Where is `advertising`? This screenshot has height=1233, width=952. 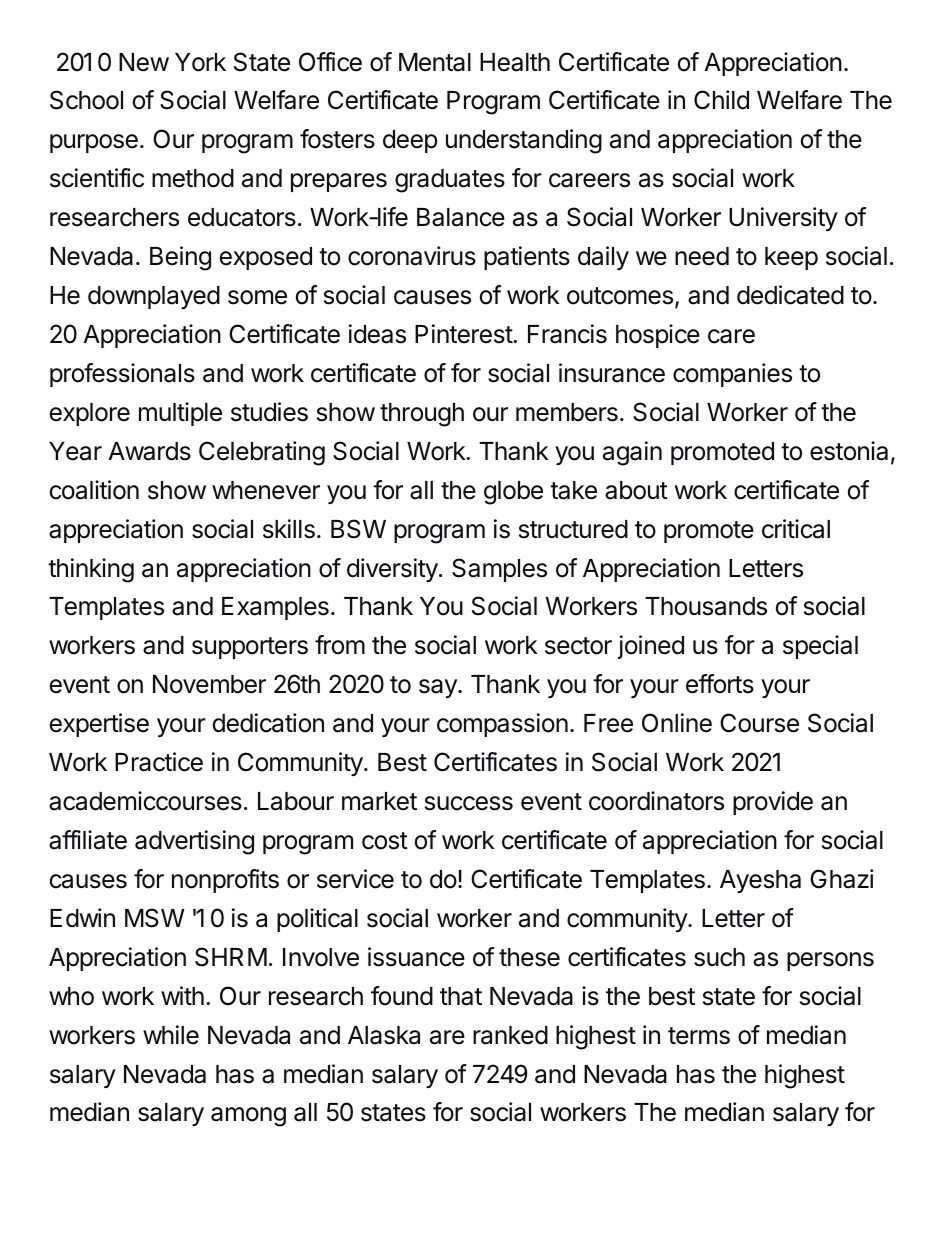
advertising is located at coordinates (194, 842).
